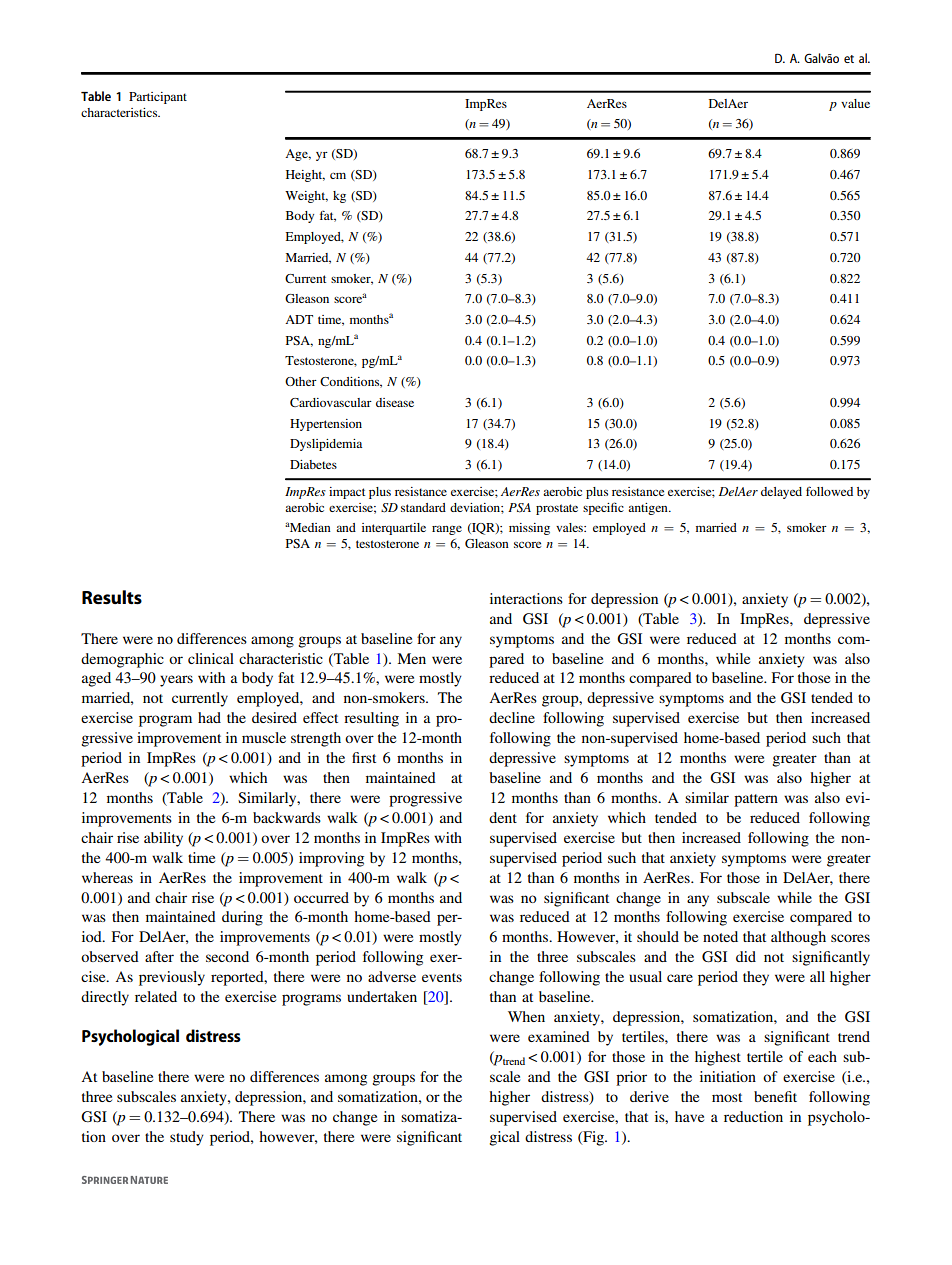 Image resolution: width=952 pixels, height=1265 pixels. What do you see at coordinates (855, 103) in the page?
I see `value` at bounding box center [855, 103].
